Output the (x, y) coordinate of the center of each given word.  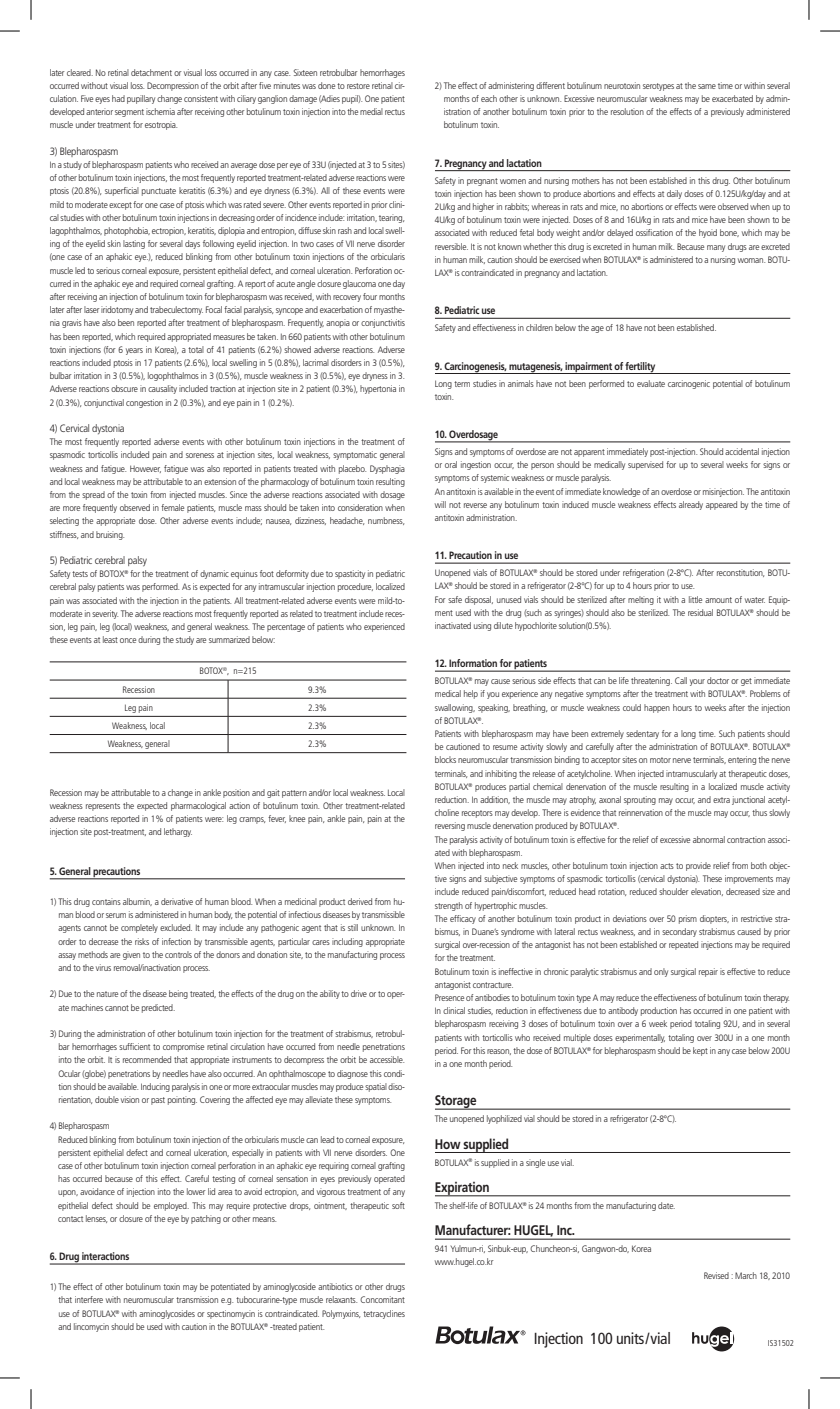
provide (698, 866)
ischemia (160, 111)
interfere (89, 1299)
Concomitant (382, 1299)
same (707, 86)
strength (449, 906)
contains (106, 901)
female (172, 507)
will (440, 504)
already (691, 505)
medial (371, 111)
